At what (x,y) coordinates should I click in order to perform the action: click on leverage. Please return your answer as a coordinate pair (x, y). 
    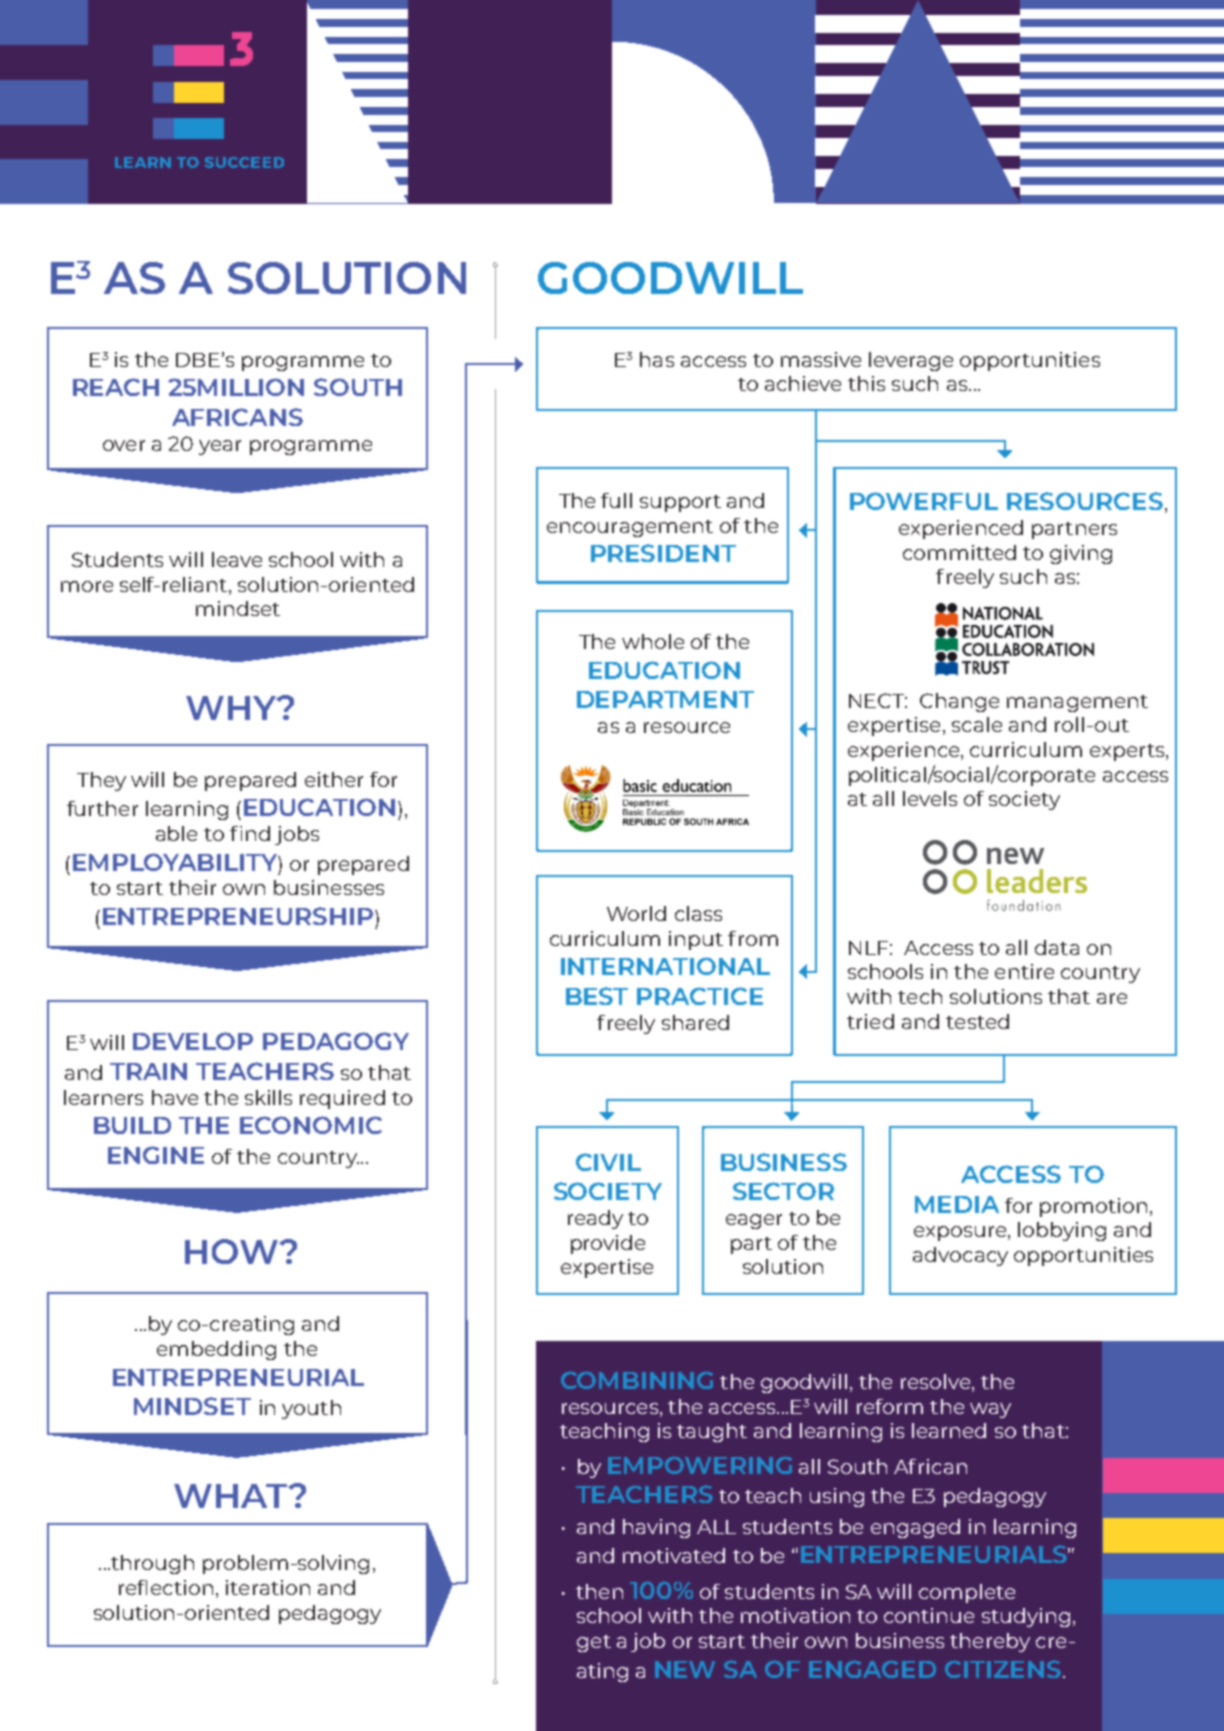
    Looking at the image, I should click on (911, 361).
